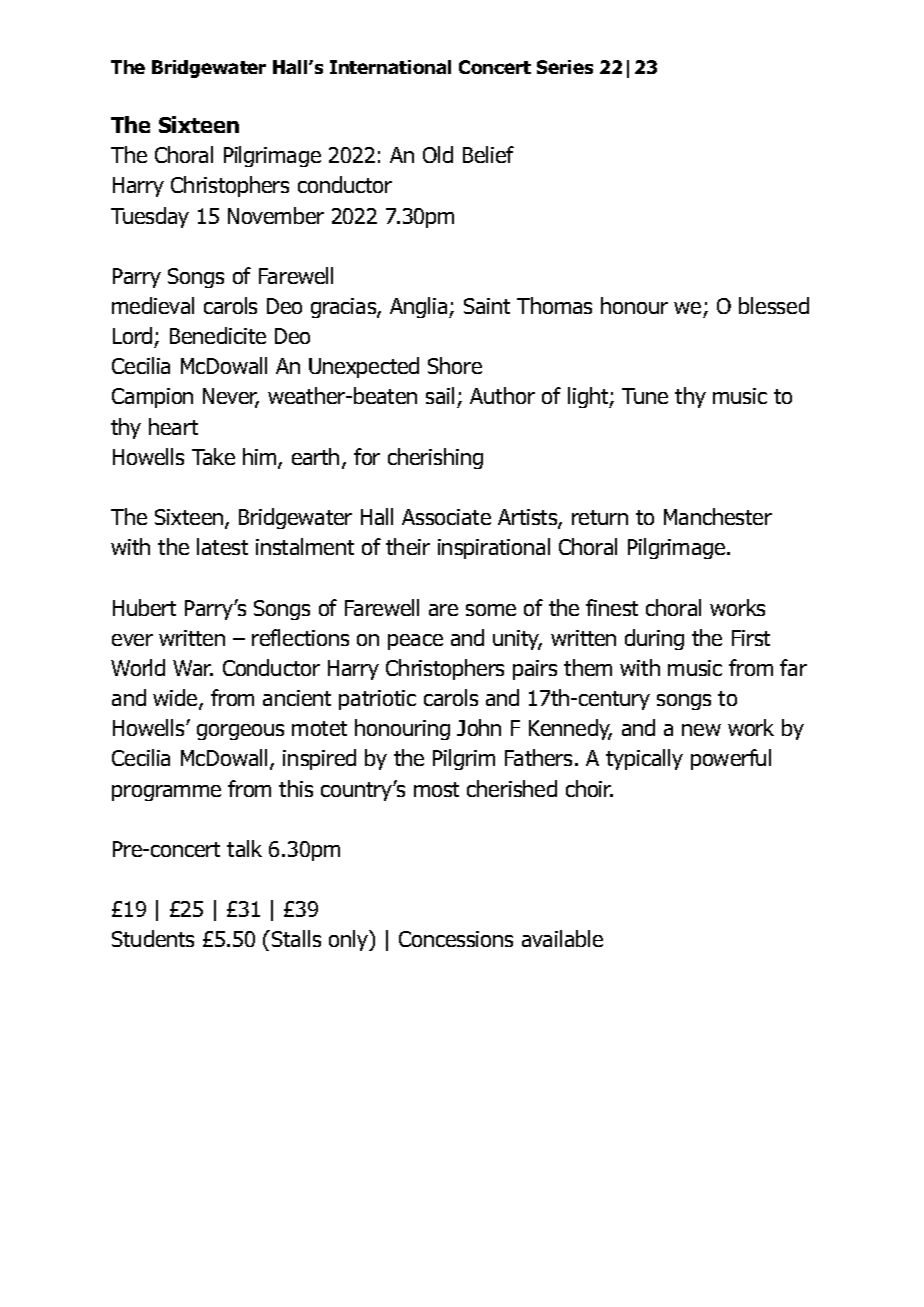 The height and width of the document is (1307, 924). Describe the element at coordinates (390, 67) in the document. I see `International` at that location.
